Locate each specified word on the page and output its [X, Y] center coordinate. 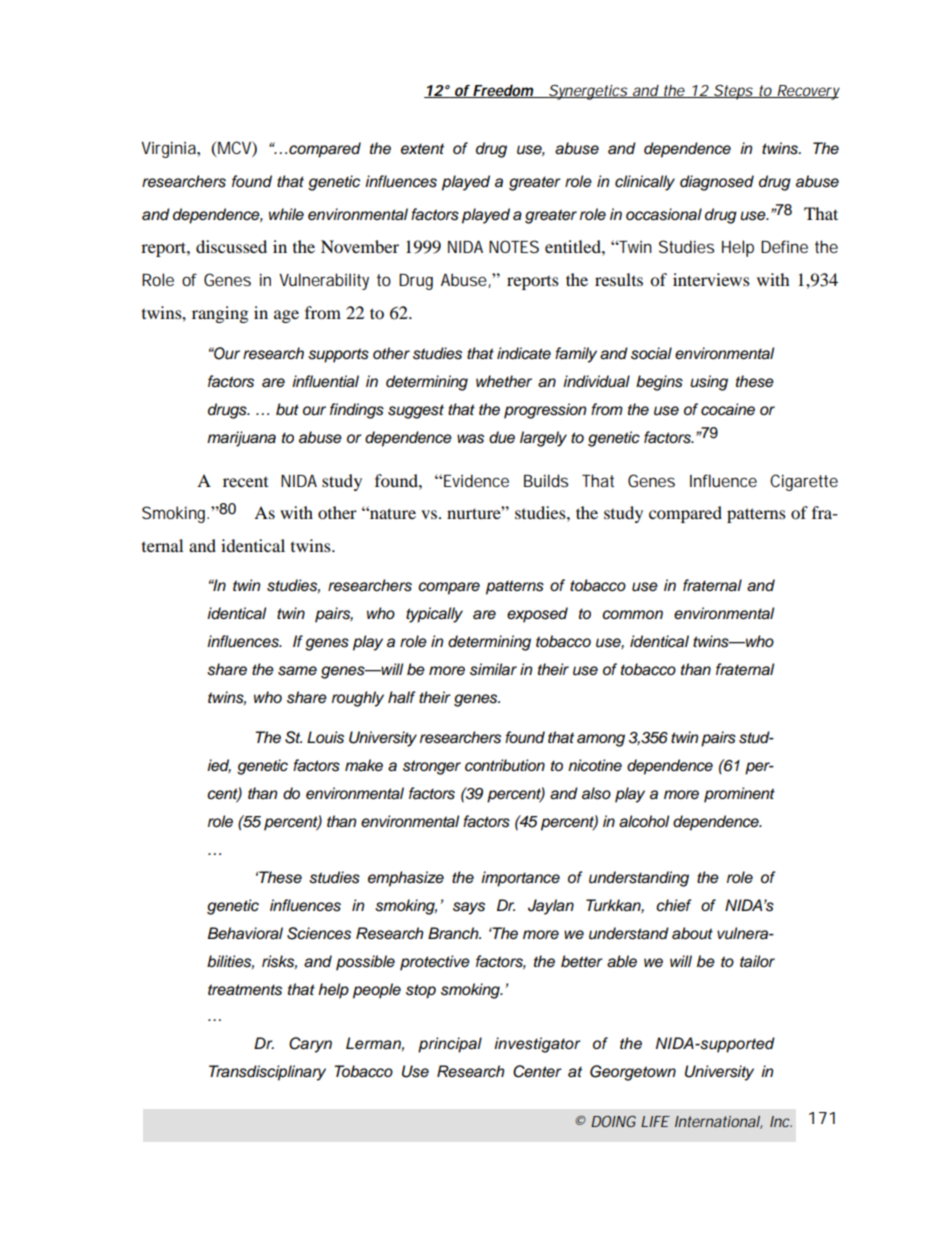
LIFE [655, 1121]
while [286, 214]
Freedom [502, 91]
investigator [537, 1045]
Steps [732, 92]
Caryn [310, 1045]
